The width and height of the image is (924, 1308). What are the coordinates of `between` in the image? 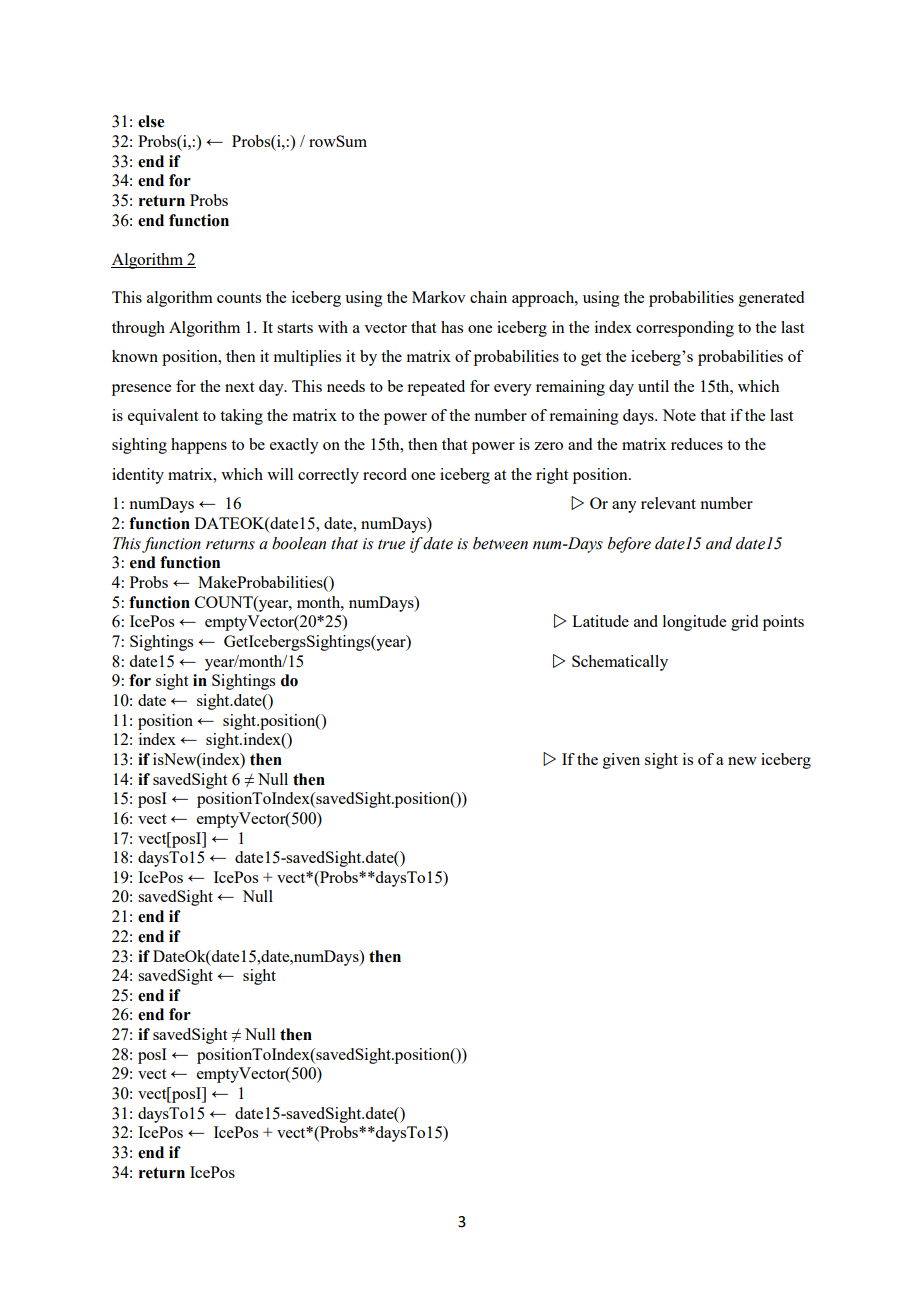 It's located at (500, 543).
